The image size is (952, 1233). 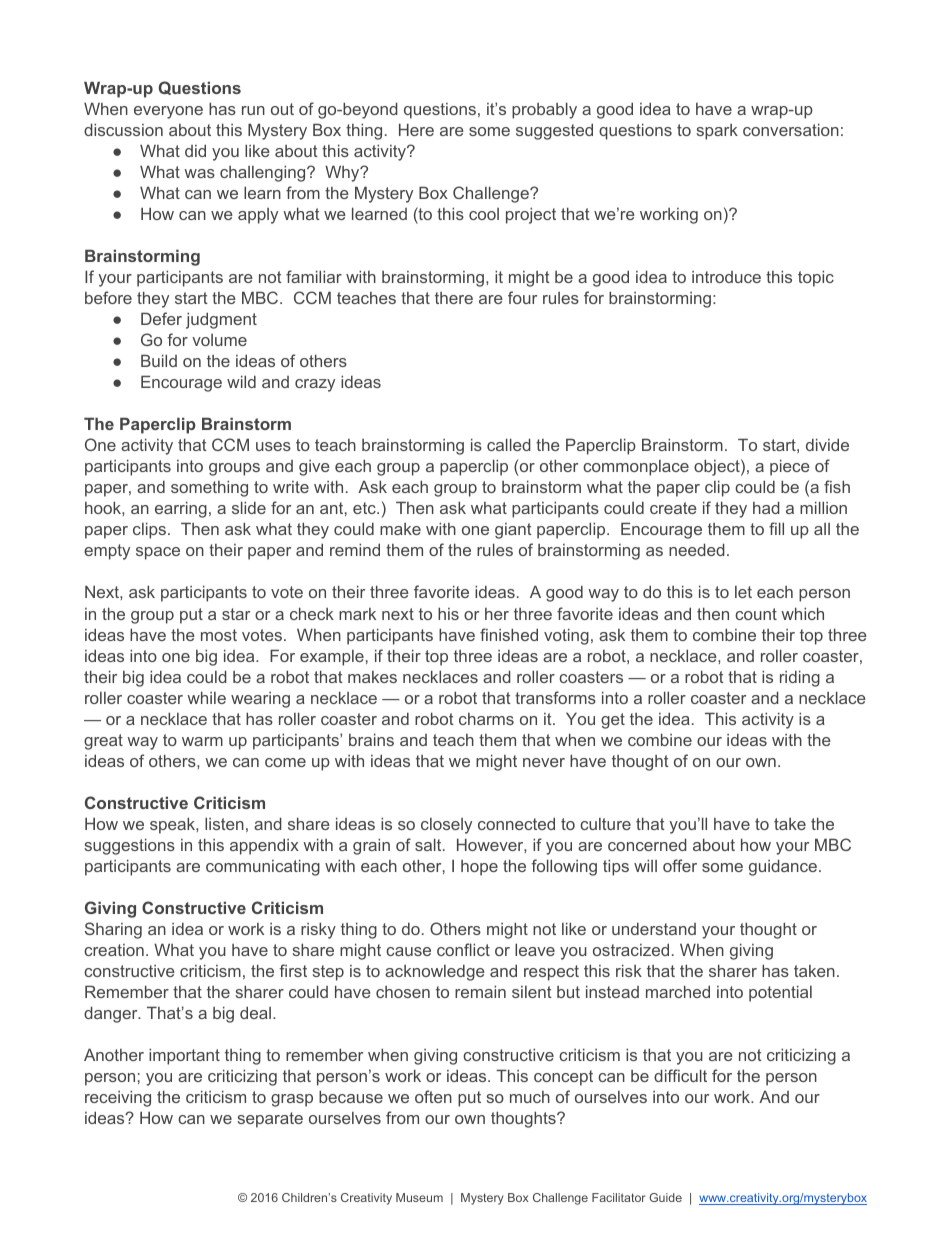 What do you see at coordinates (195, 150) in the page?
I see `did` at bounding box center [195, 150].
